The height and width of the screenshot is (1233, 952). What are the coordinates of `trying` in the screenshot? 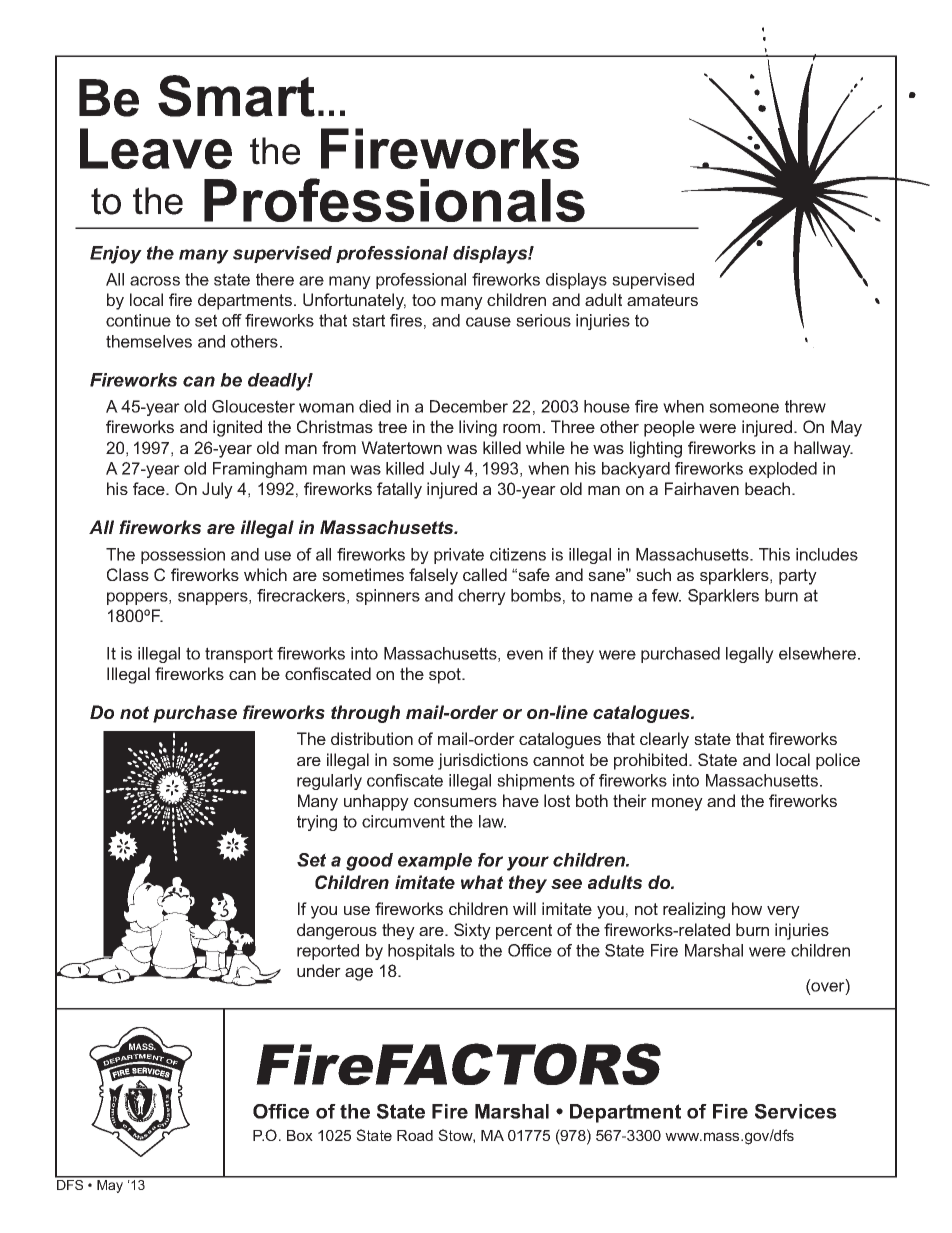 It's located at (317, 823).
